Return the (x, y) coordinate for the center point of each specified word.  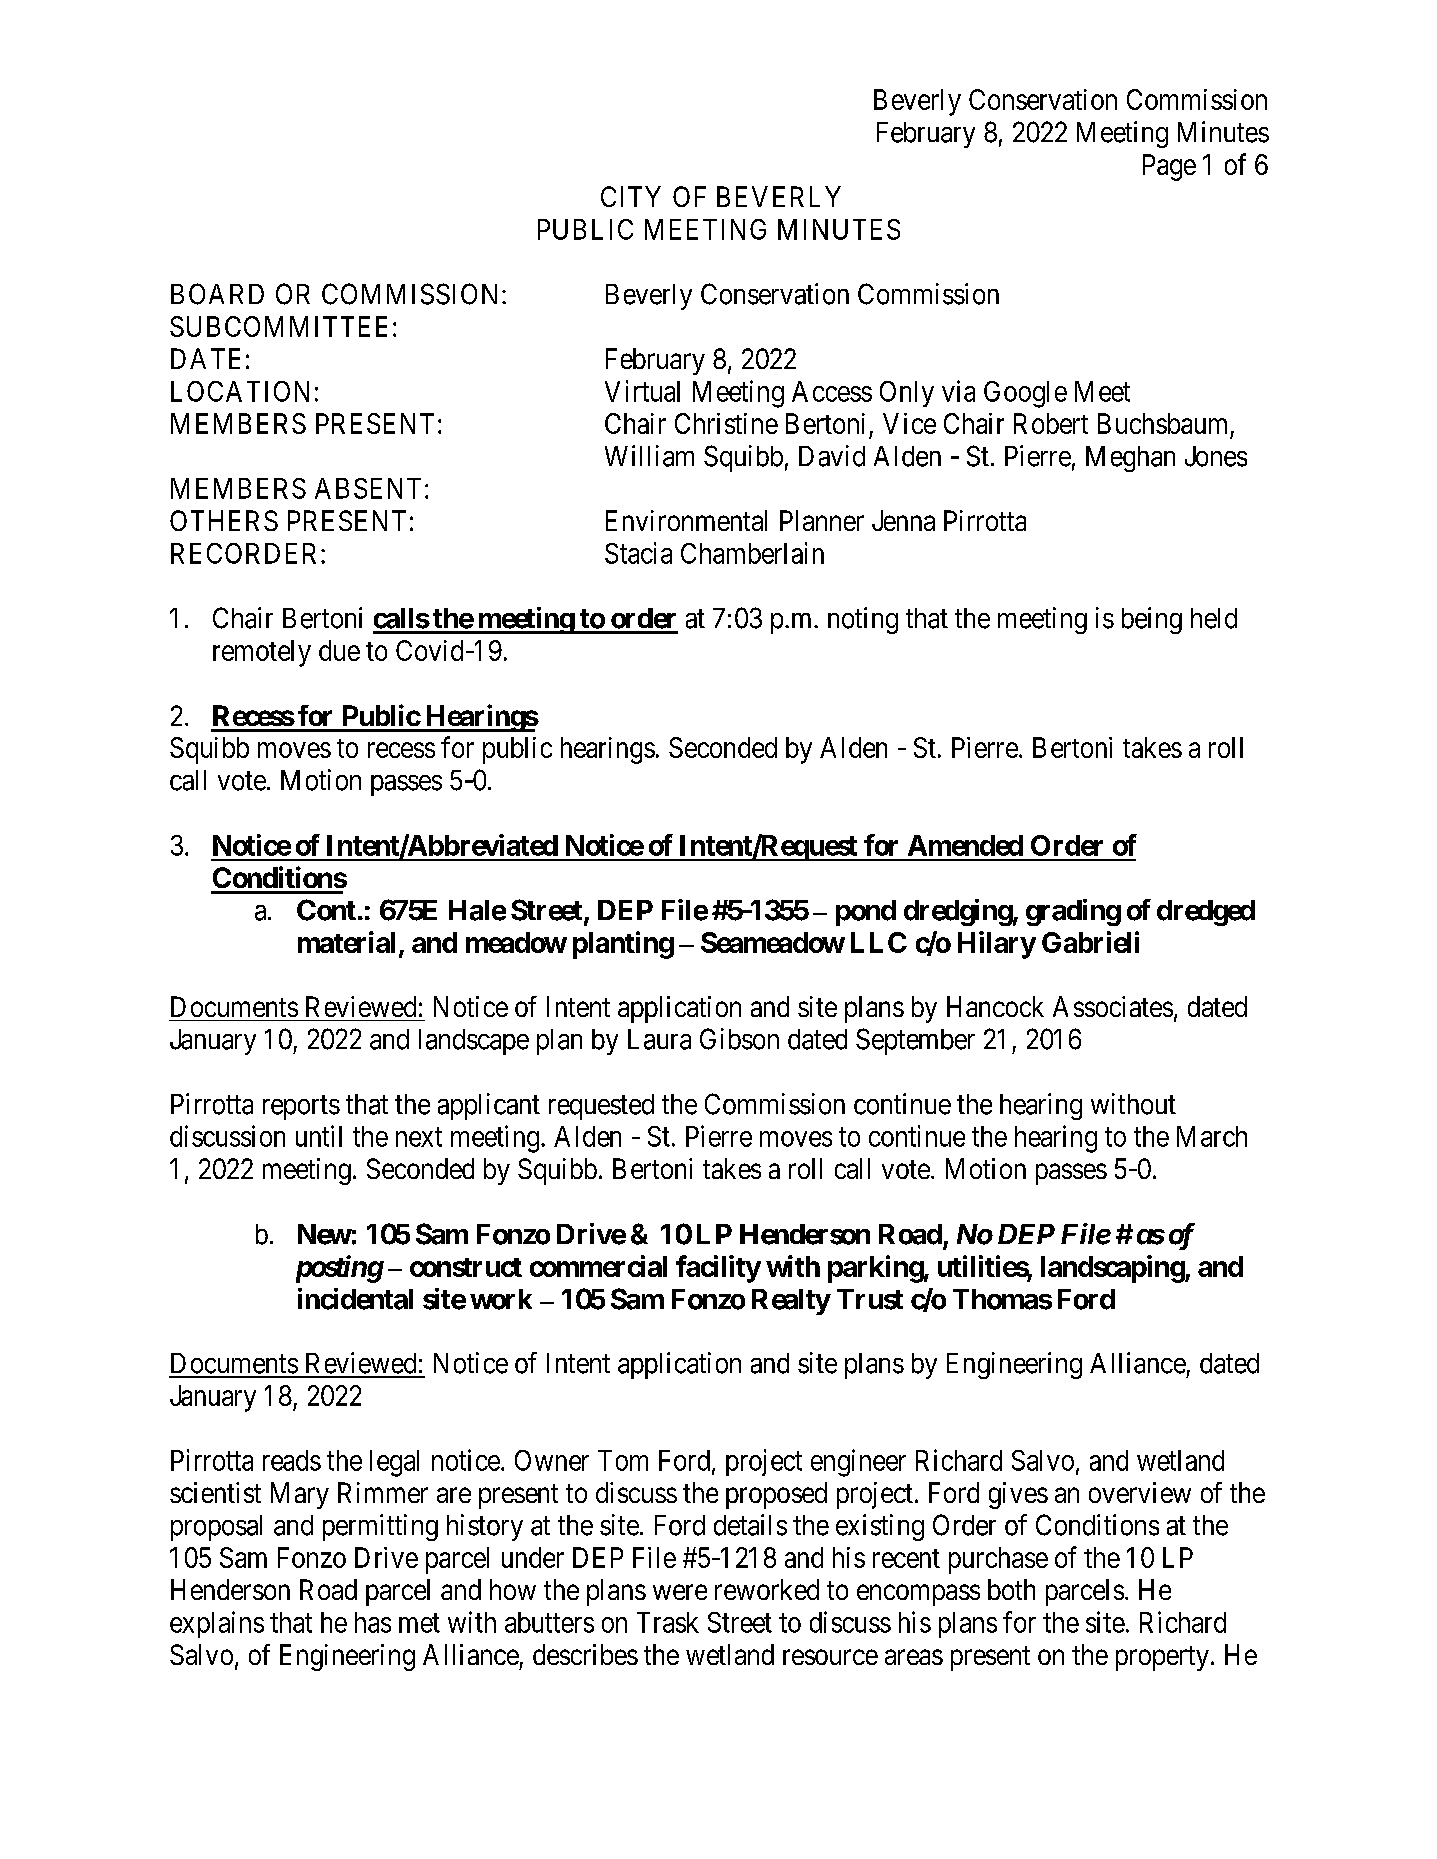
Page (1169, 167)
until (319, 1136)
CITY (631, 196)
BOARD (217, 294)
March (1212, 1136)
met (419, 1623)
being (1152, 620)
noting (863, 620)
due (339, 650)
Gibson (739, 1039)
